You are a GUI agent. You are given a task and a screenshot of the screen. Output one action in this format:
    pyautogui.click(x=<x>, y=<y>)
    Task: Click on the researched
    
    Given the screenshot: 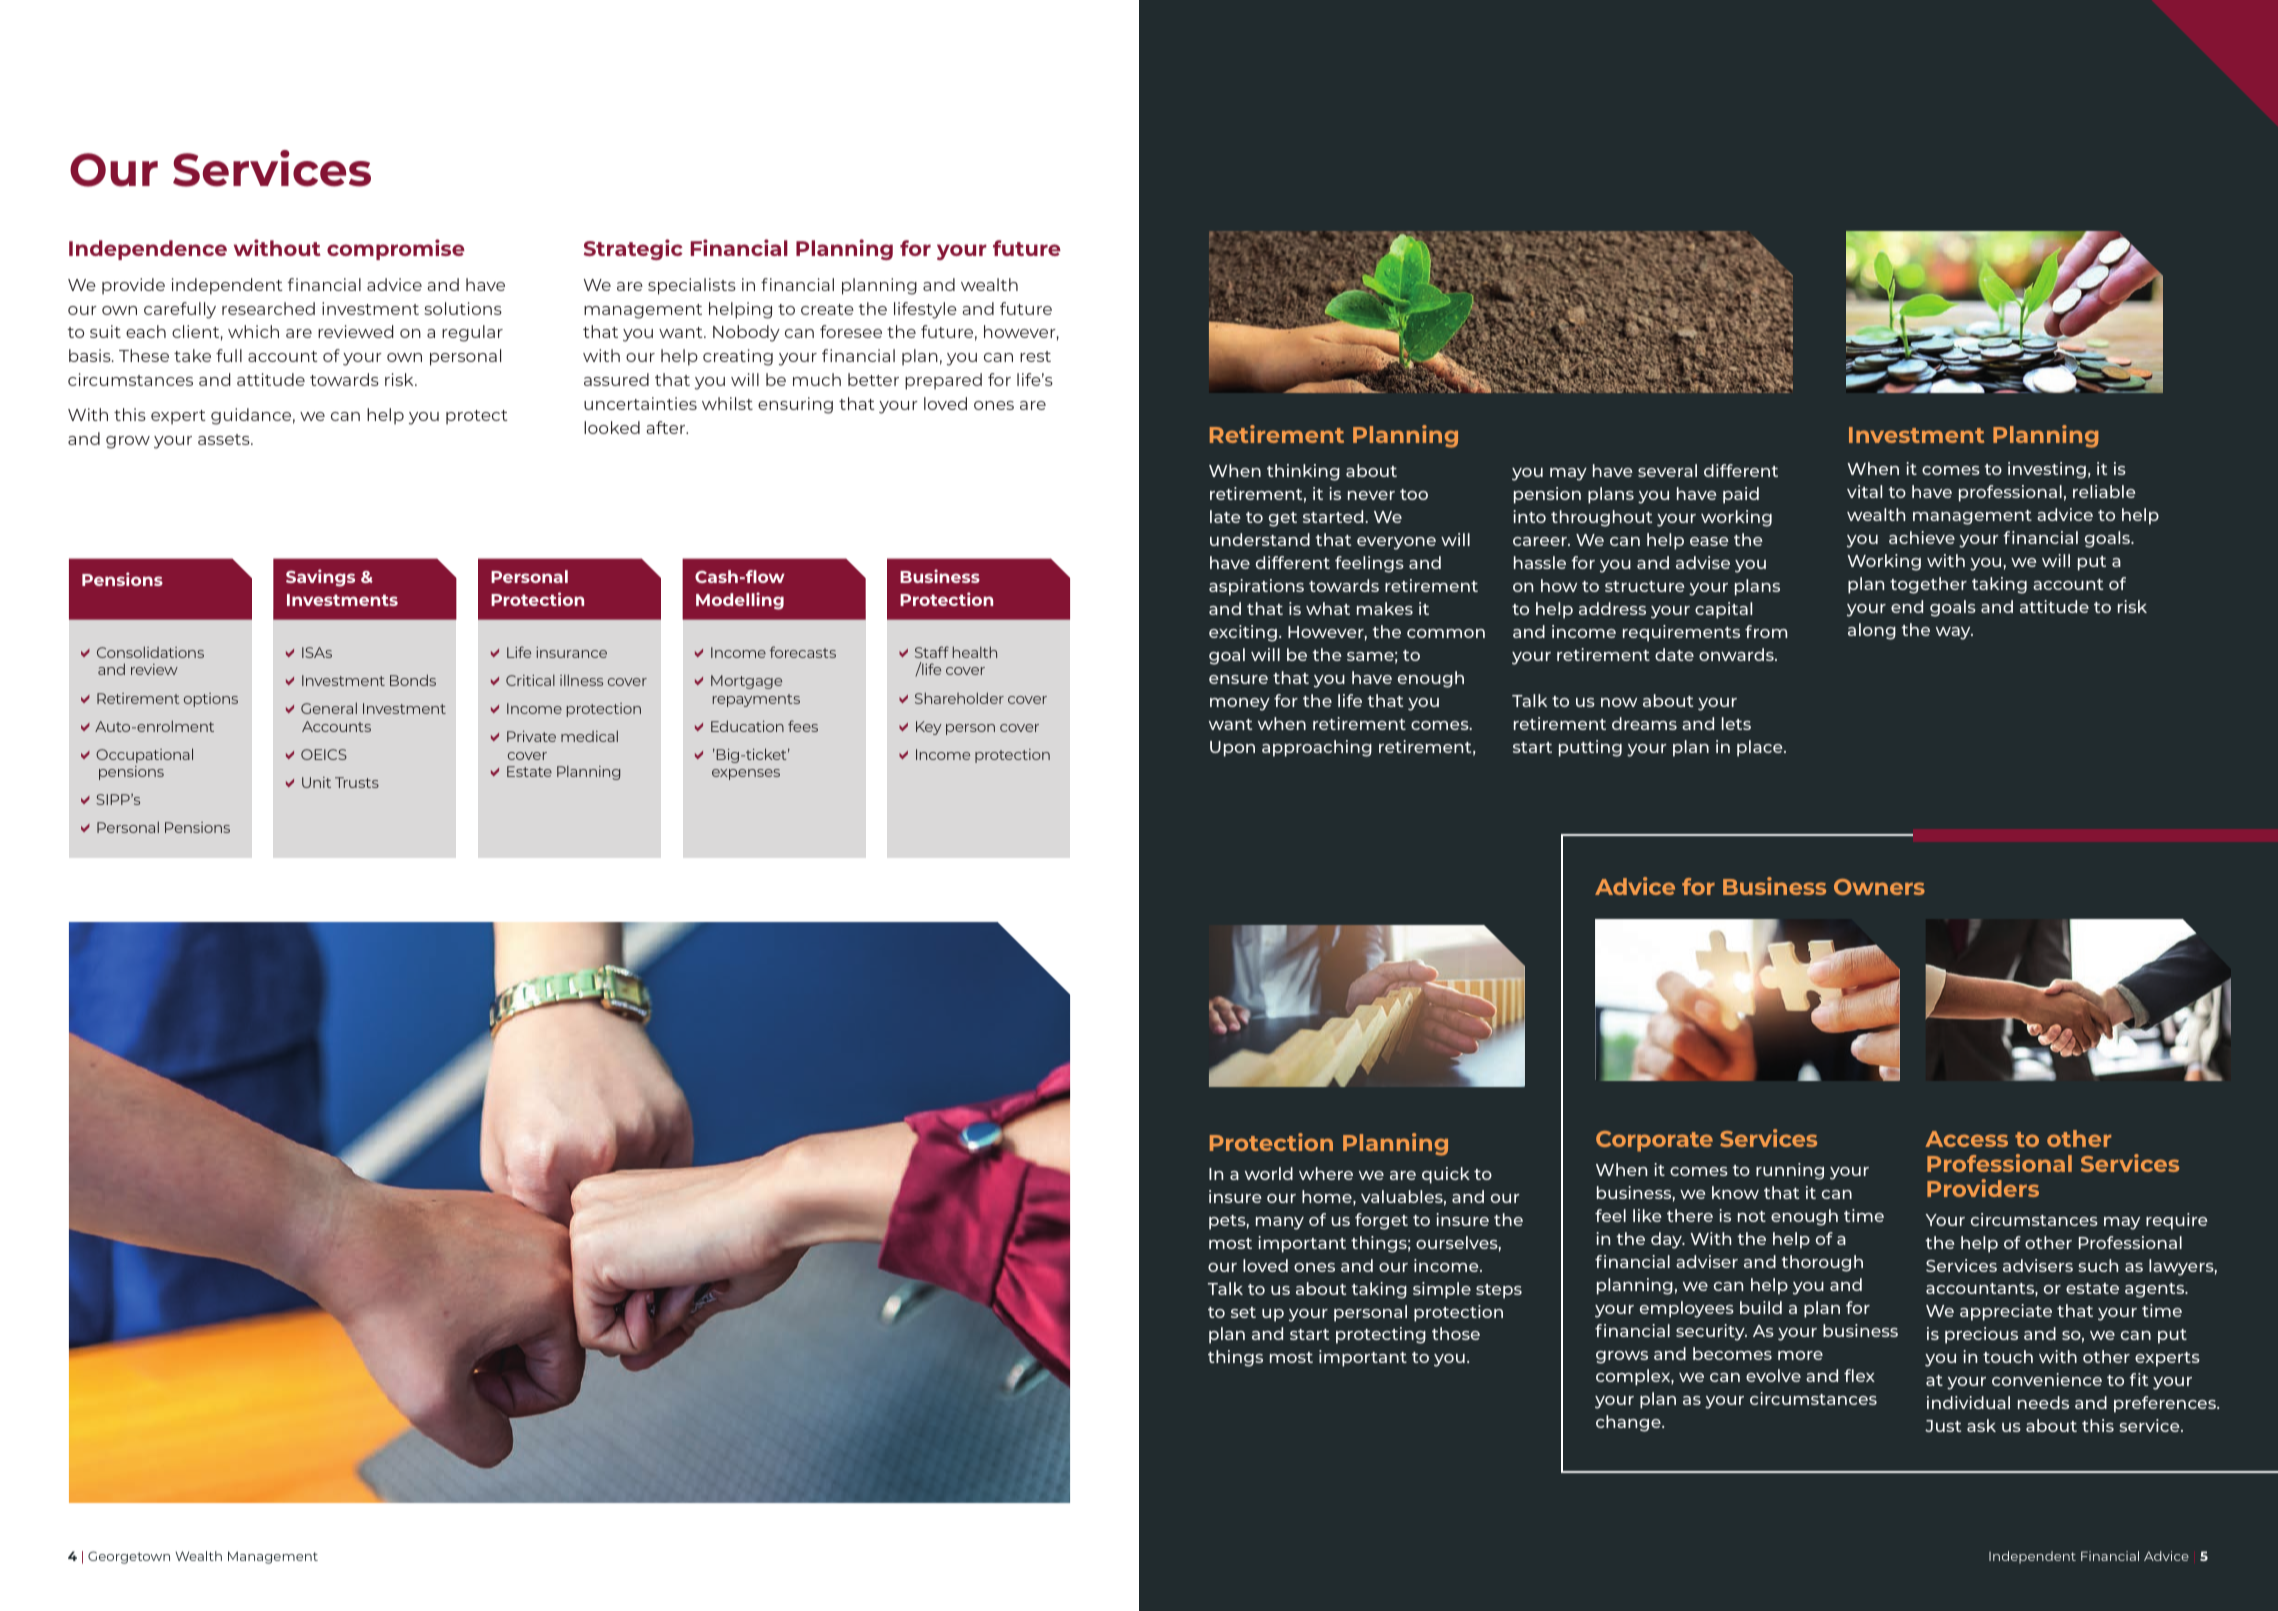 What is the action you would take?
    pyautogui.click(x=268, y=308)
